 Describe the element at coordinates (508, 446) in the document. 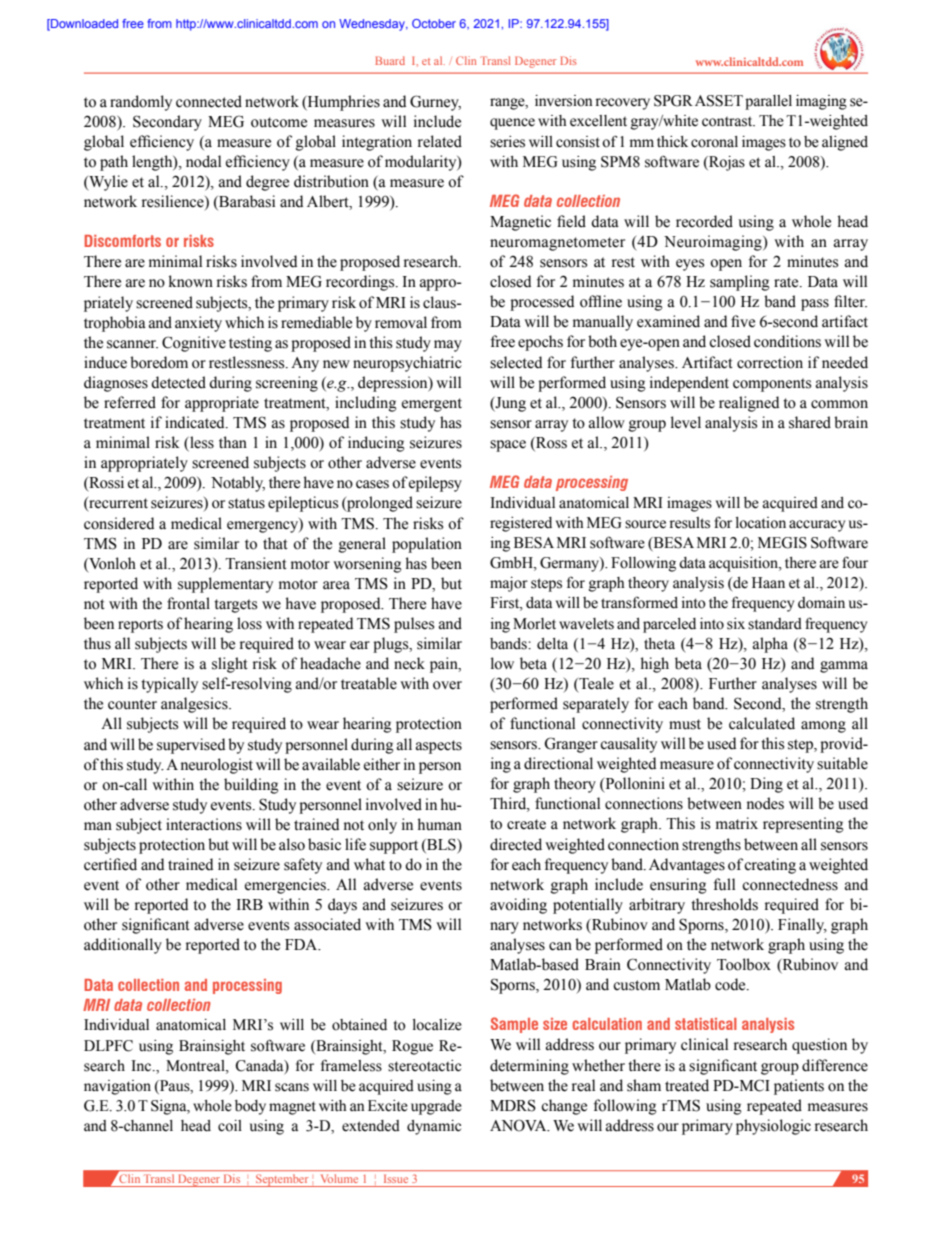

I see `space` at that location.
